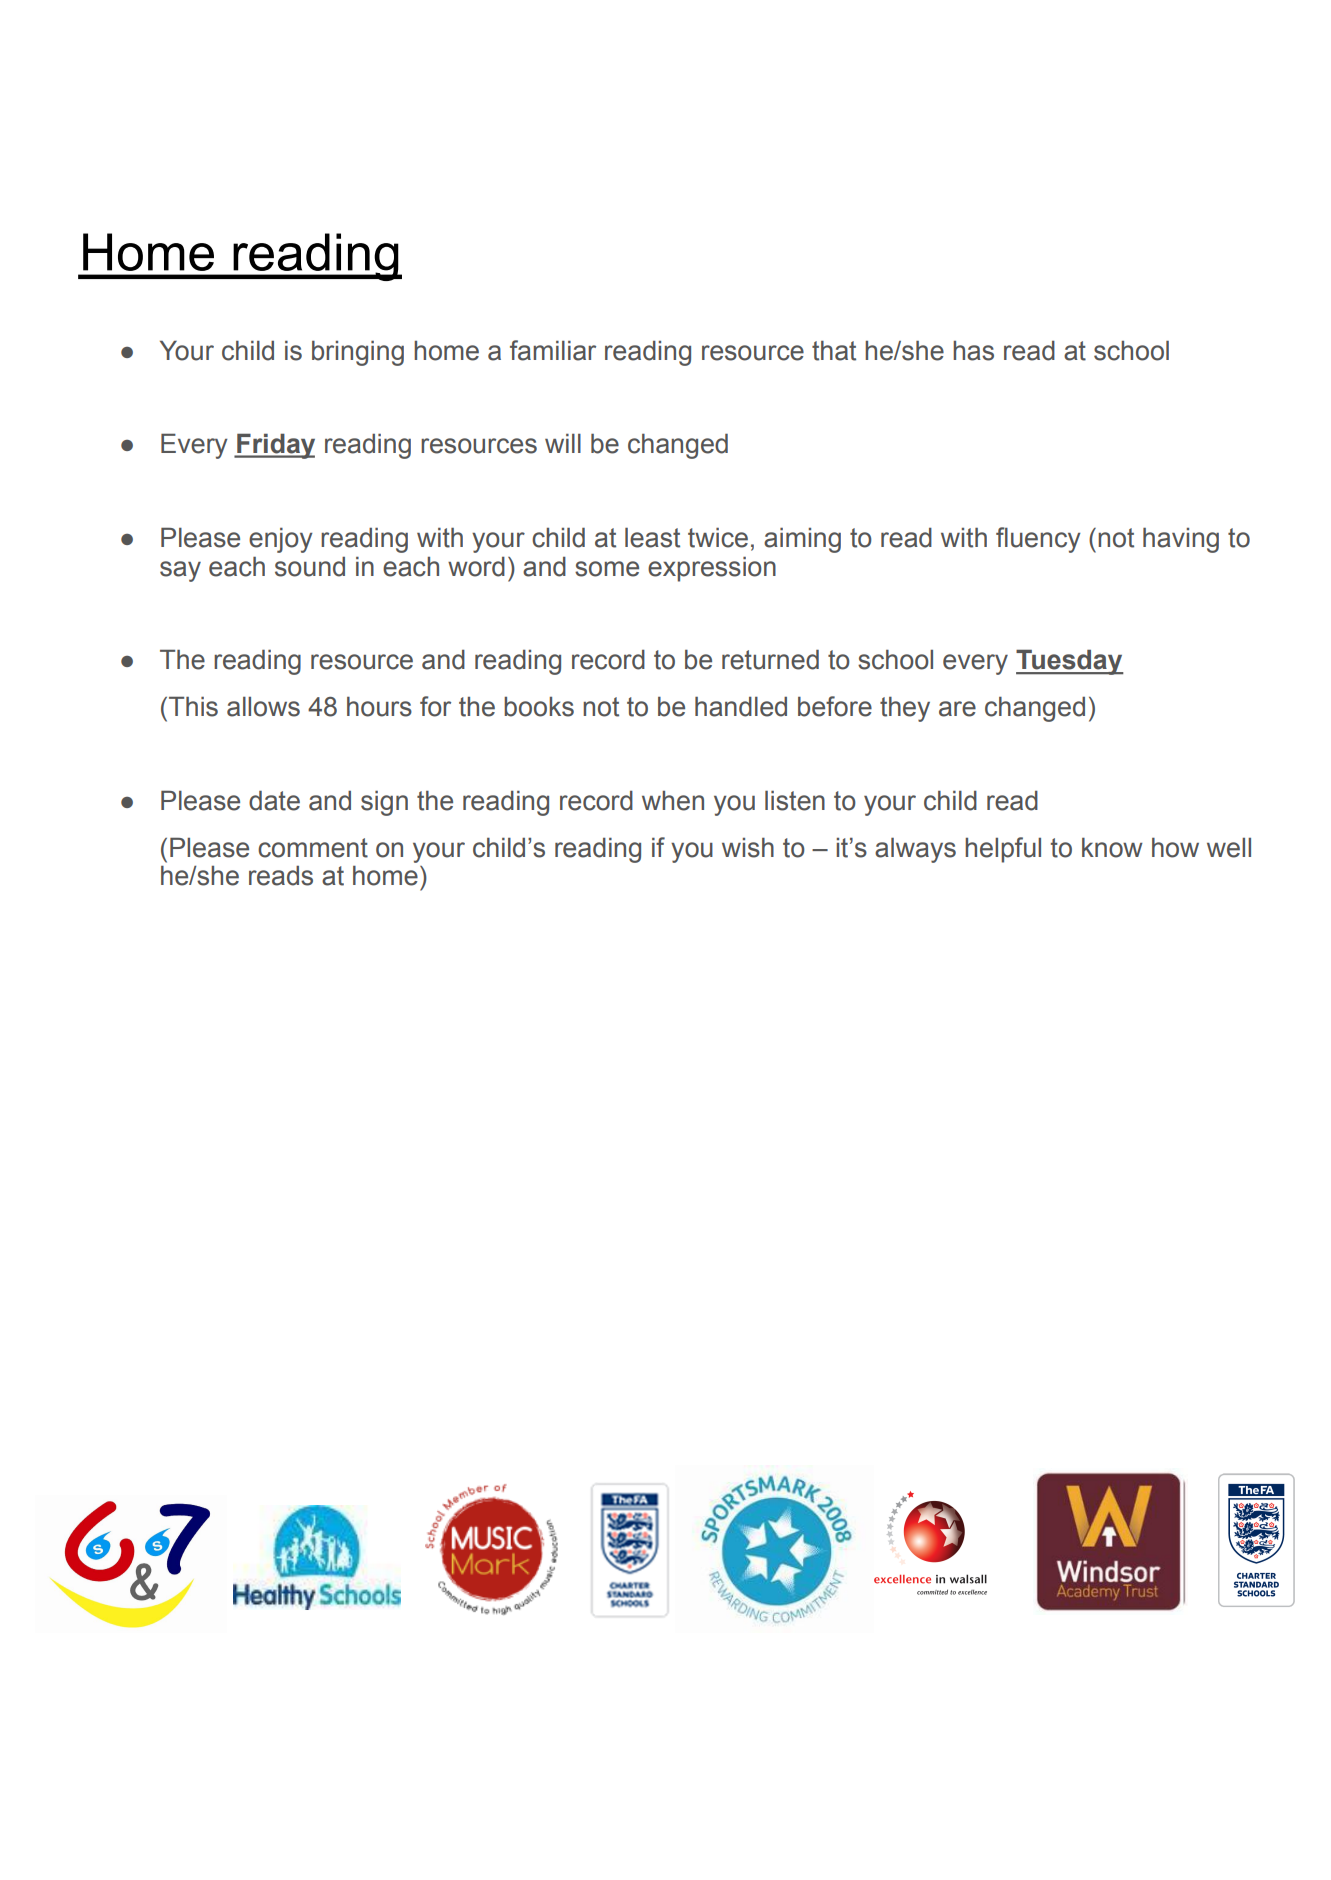 This screenshot has height=1880, width=1331. Describe the element at coordinates (1070, 662) in the screenshot. I see `Tuesday` at that location.
